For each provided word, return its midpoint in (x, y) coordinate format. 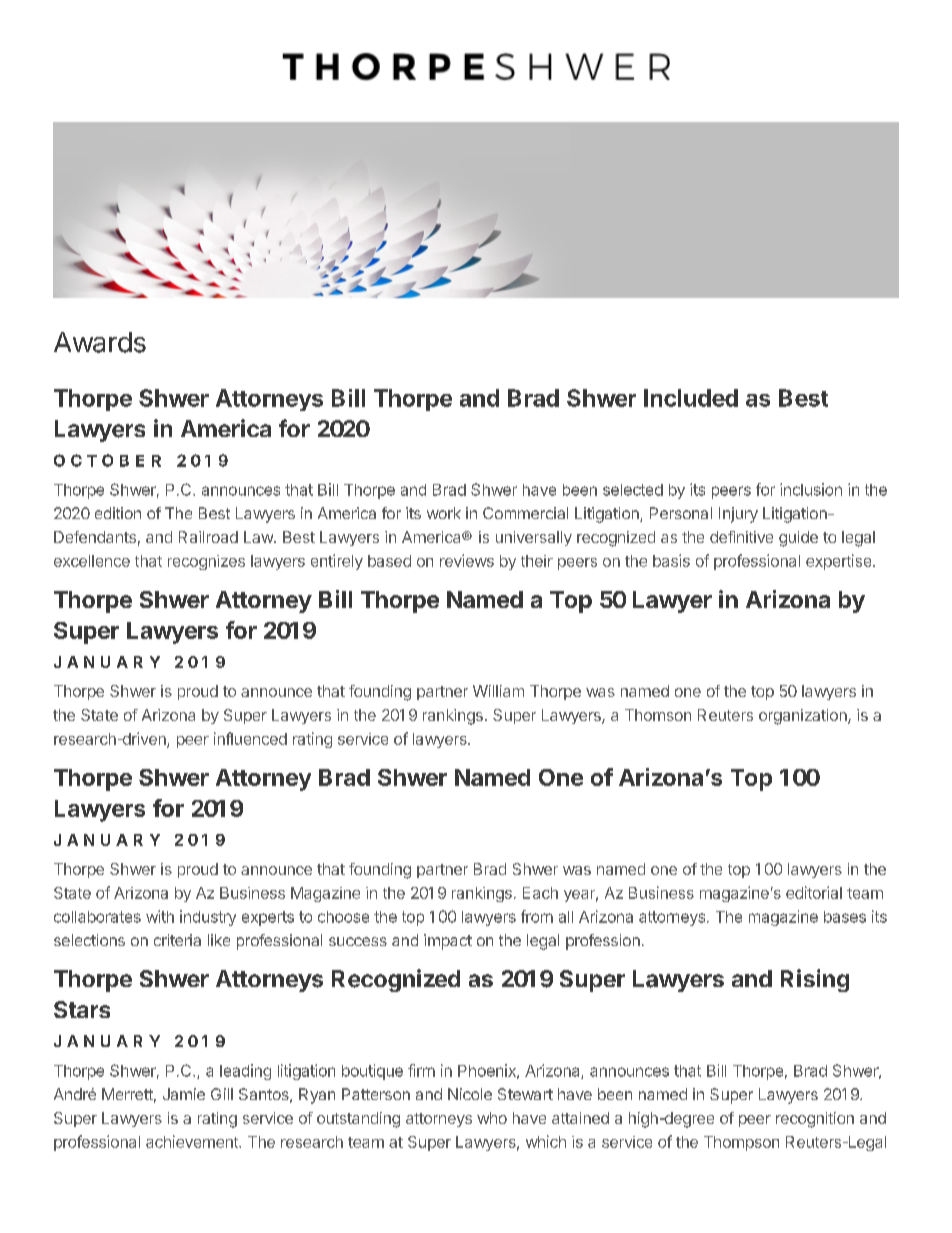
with (160, 916)
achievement (193, 1141)
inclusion (811, 489)
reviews (467, 560)
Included (691, 398)
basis (671, 560)
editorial (814, 892)
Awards (100, 342)
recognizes (206, 562)
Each (540, 893)
